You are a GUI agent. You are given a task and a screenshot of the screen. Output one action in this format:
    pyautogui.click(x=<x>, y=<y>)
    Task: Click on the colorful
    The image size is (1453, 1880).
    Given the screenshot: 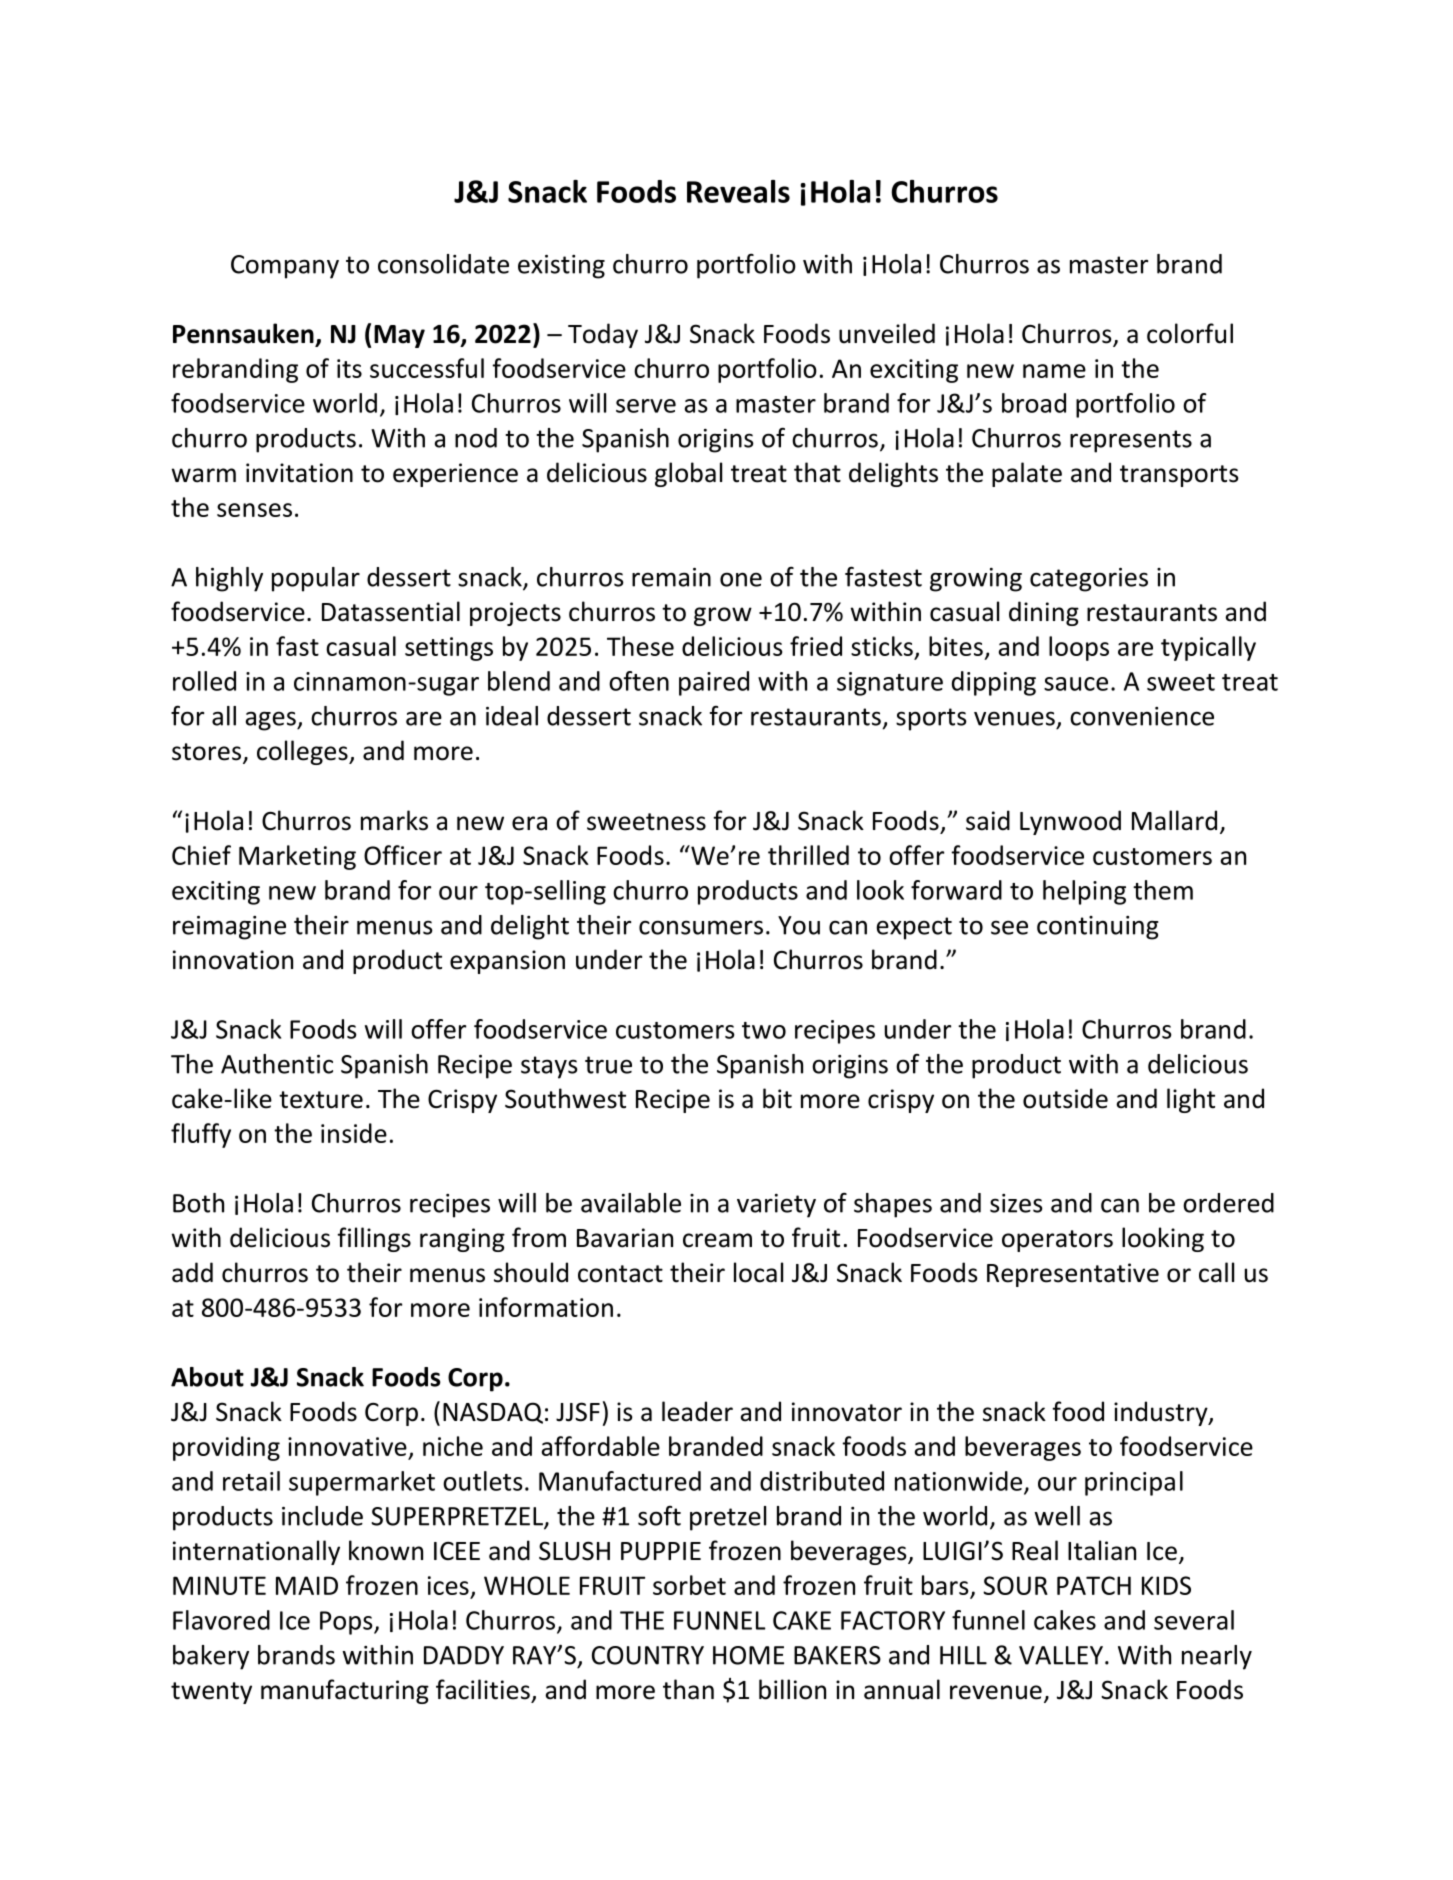 What is the action you would take?
    pyautogui.click(x=1190, y=333)
